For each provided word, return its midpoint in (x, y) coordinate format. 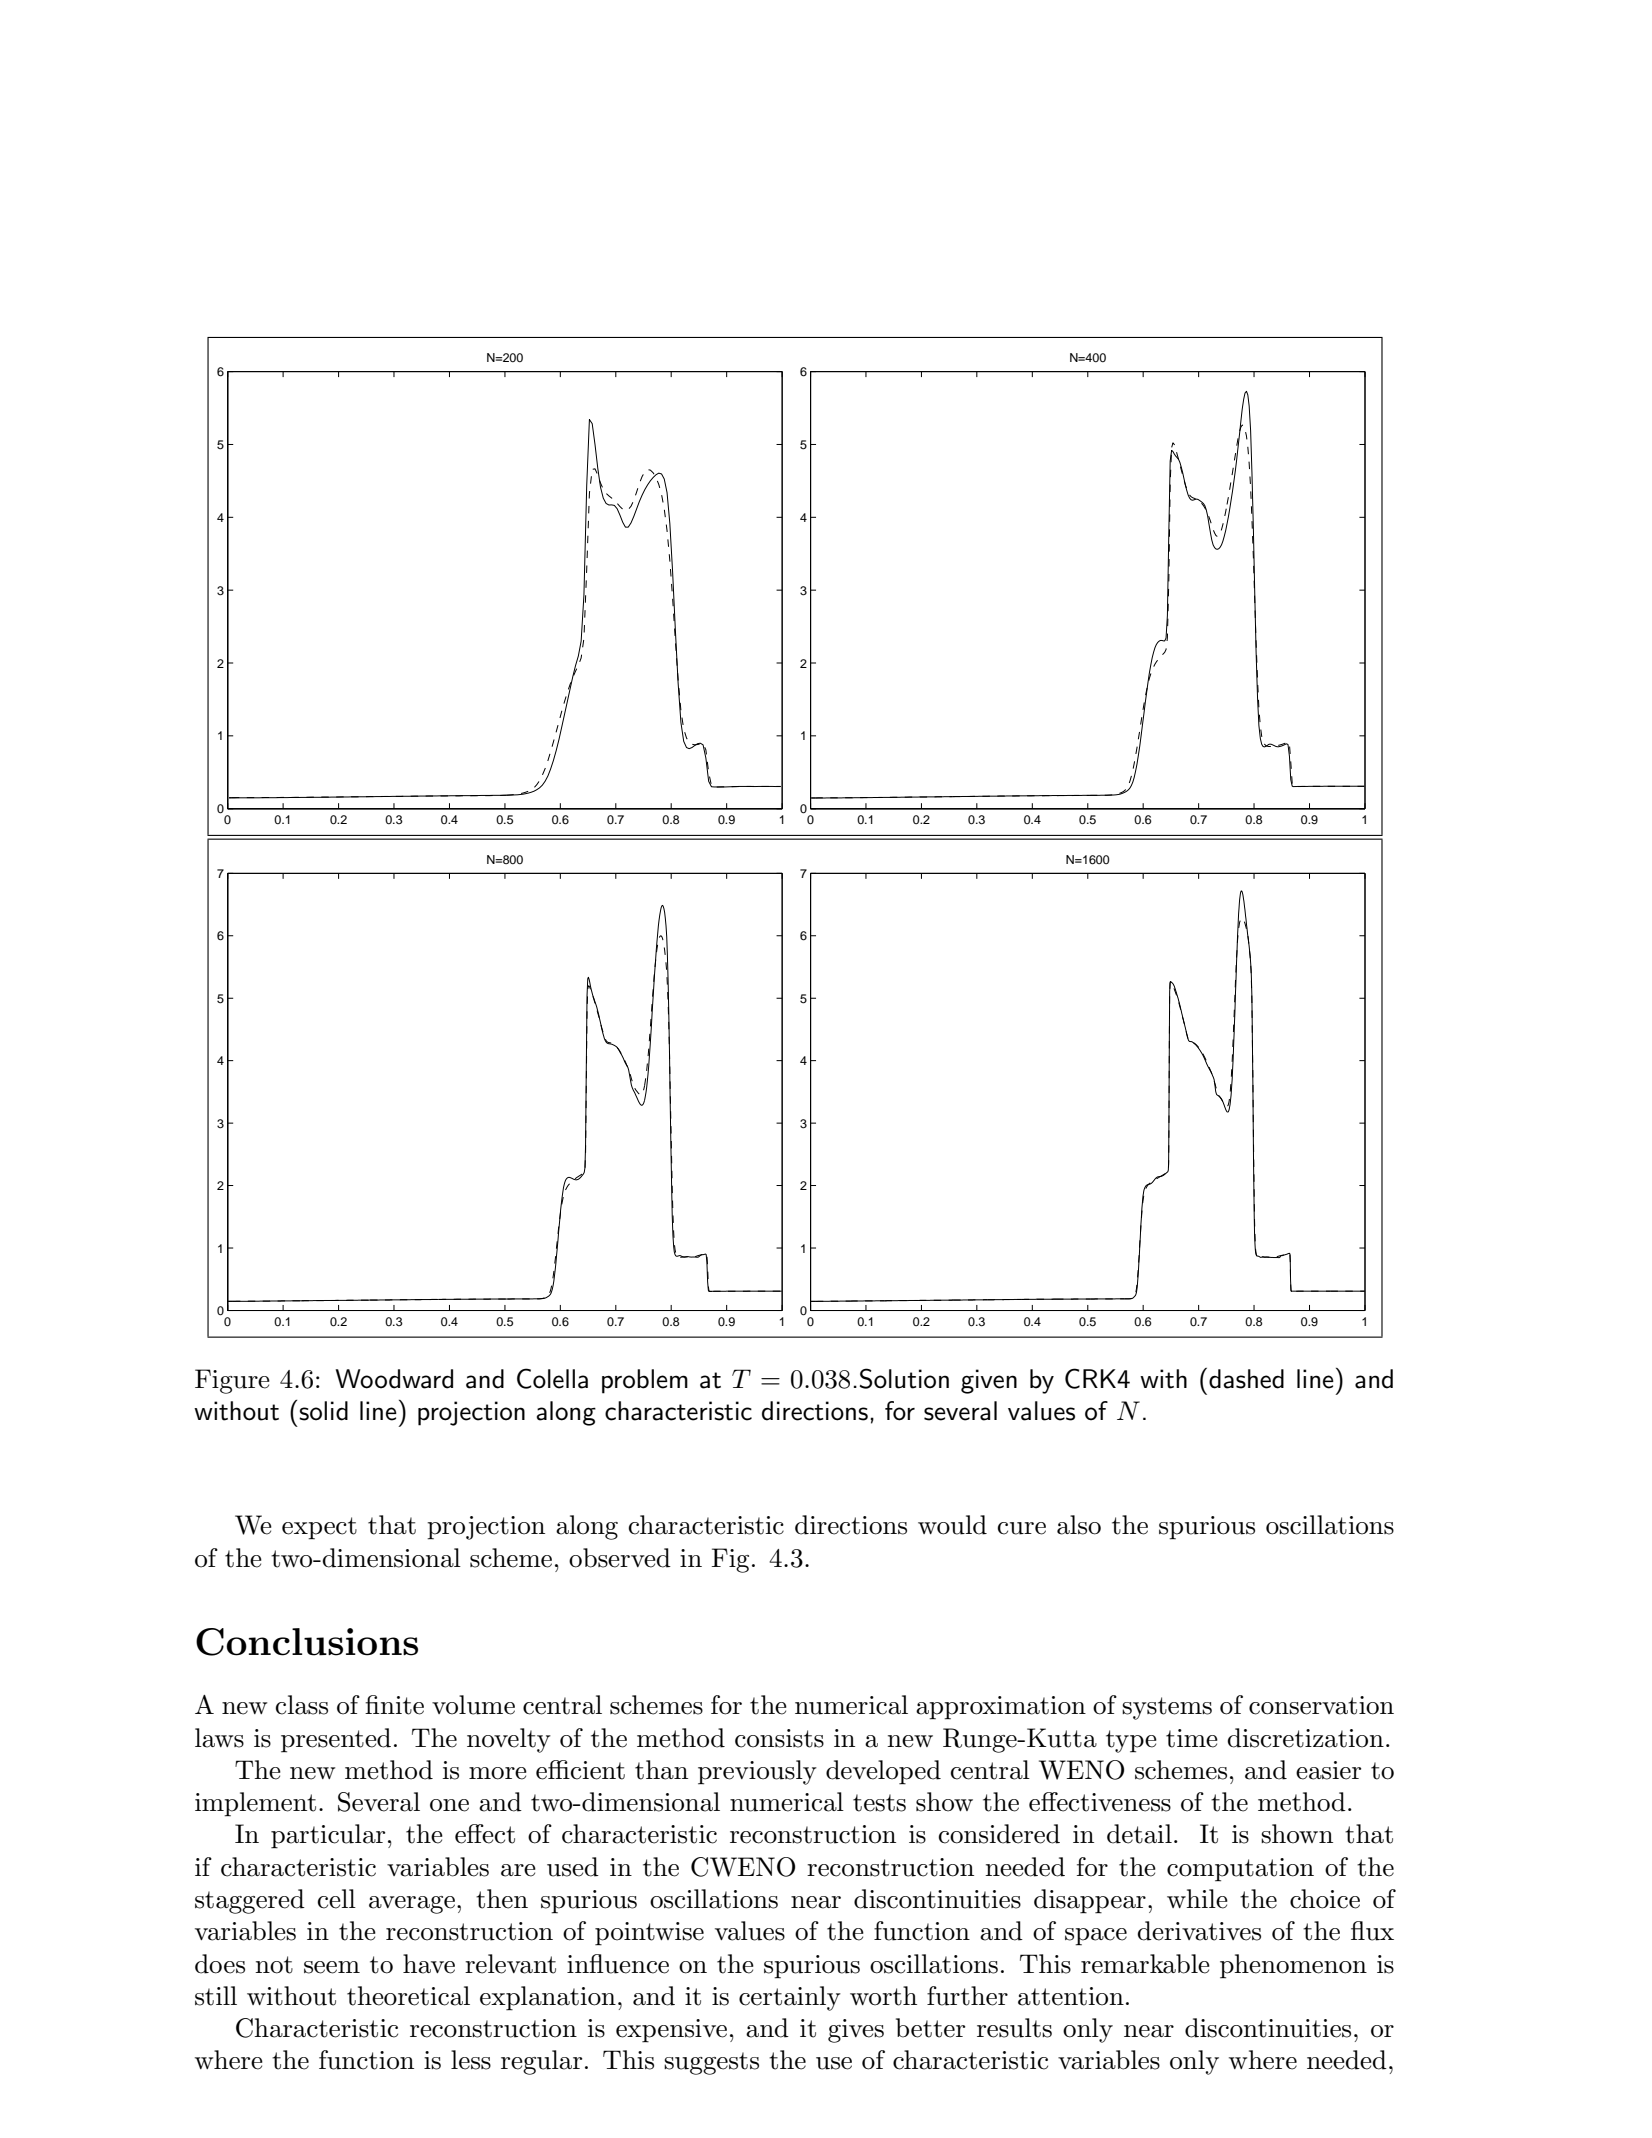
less (471, 2060)
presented (336, 1740)
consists (779, 1738)
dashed (1246, 1379)
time (1192, 1738)
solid (323, 1411)
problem (645, 1381)
